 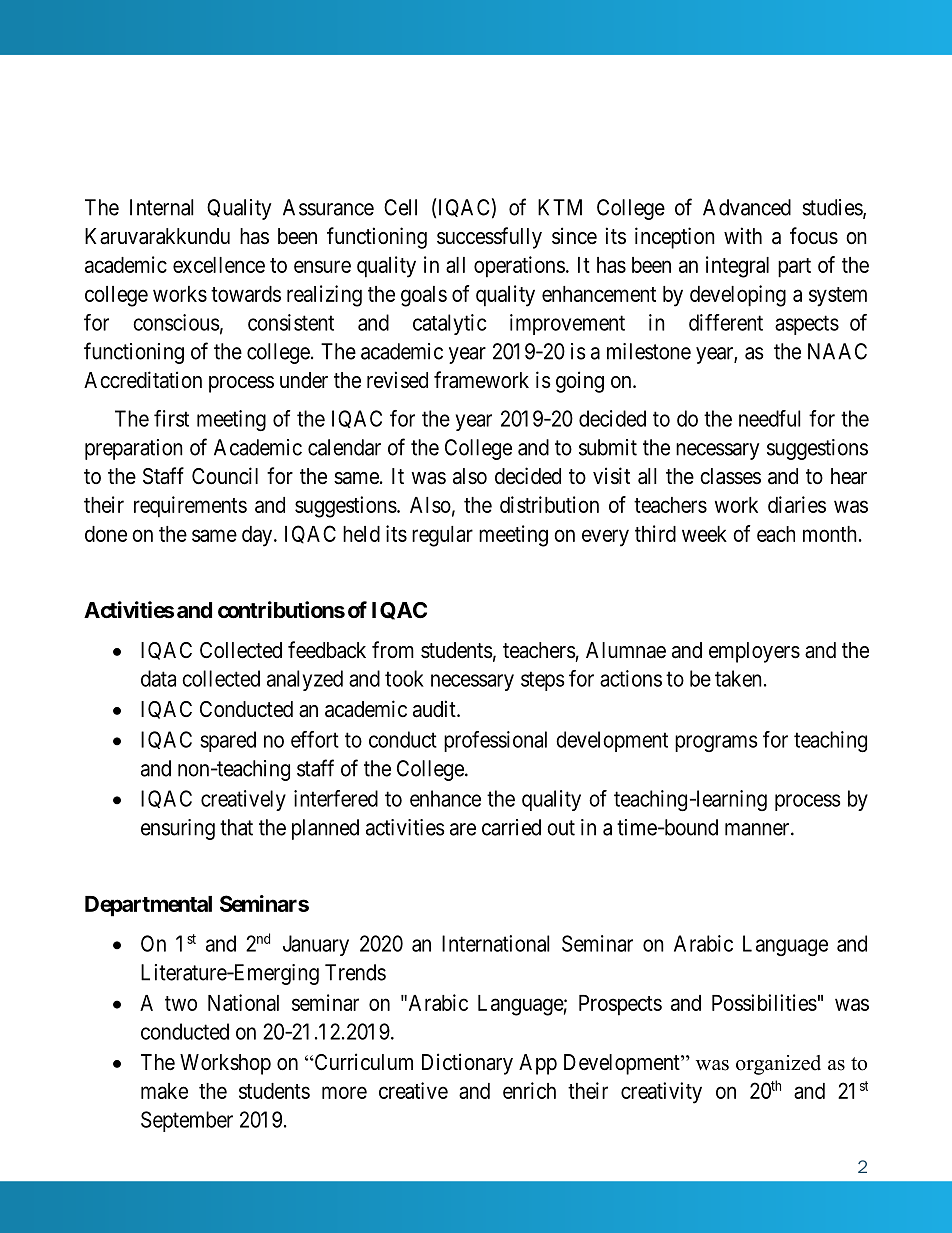 What do you see at coordinates (442, 536) in the screenshot?
I see `regular` at bounding box center [442, 536].
